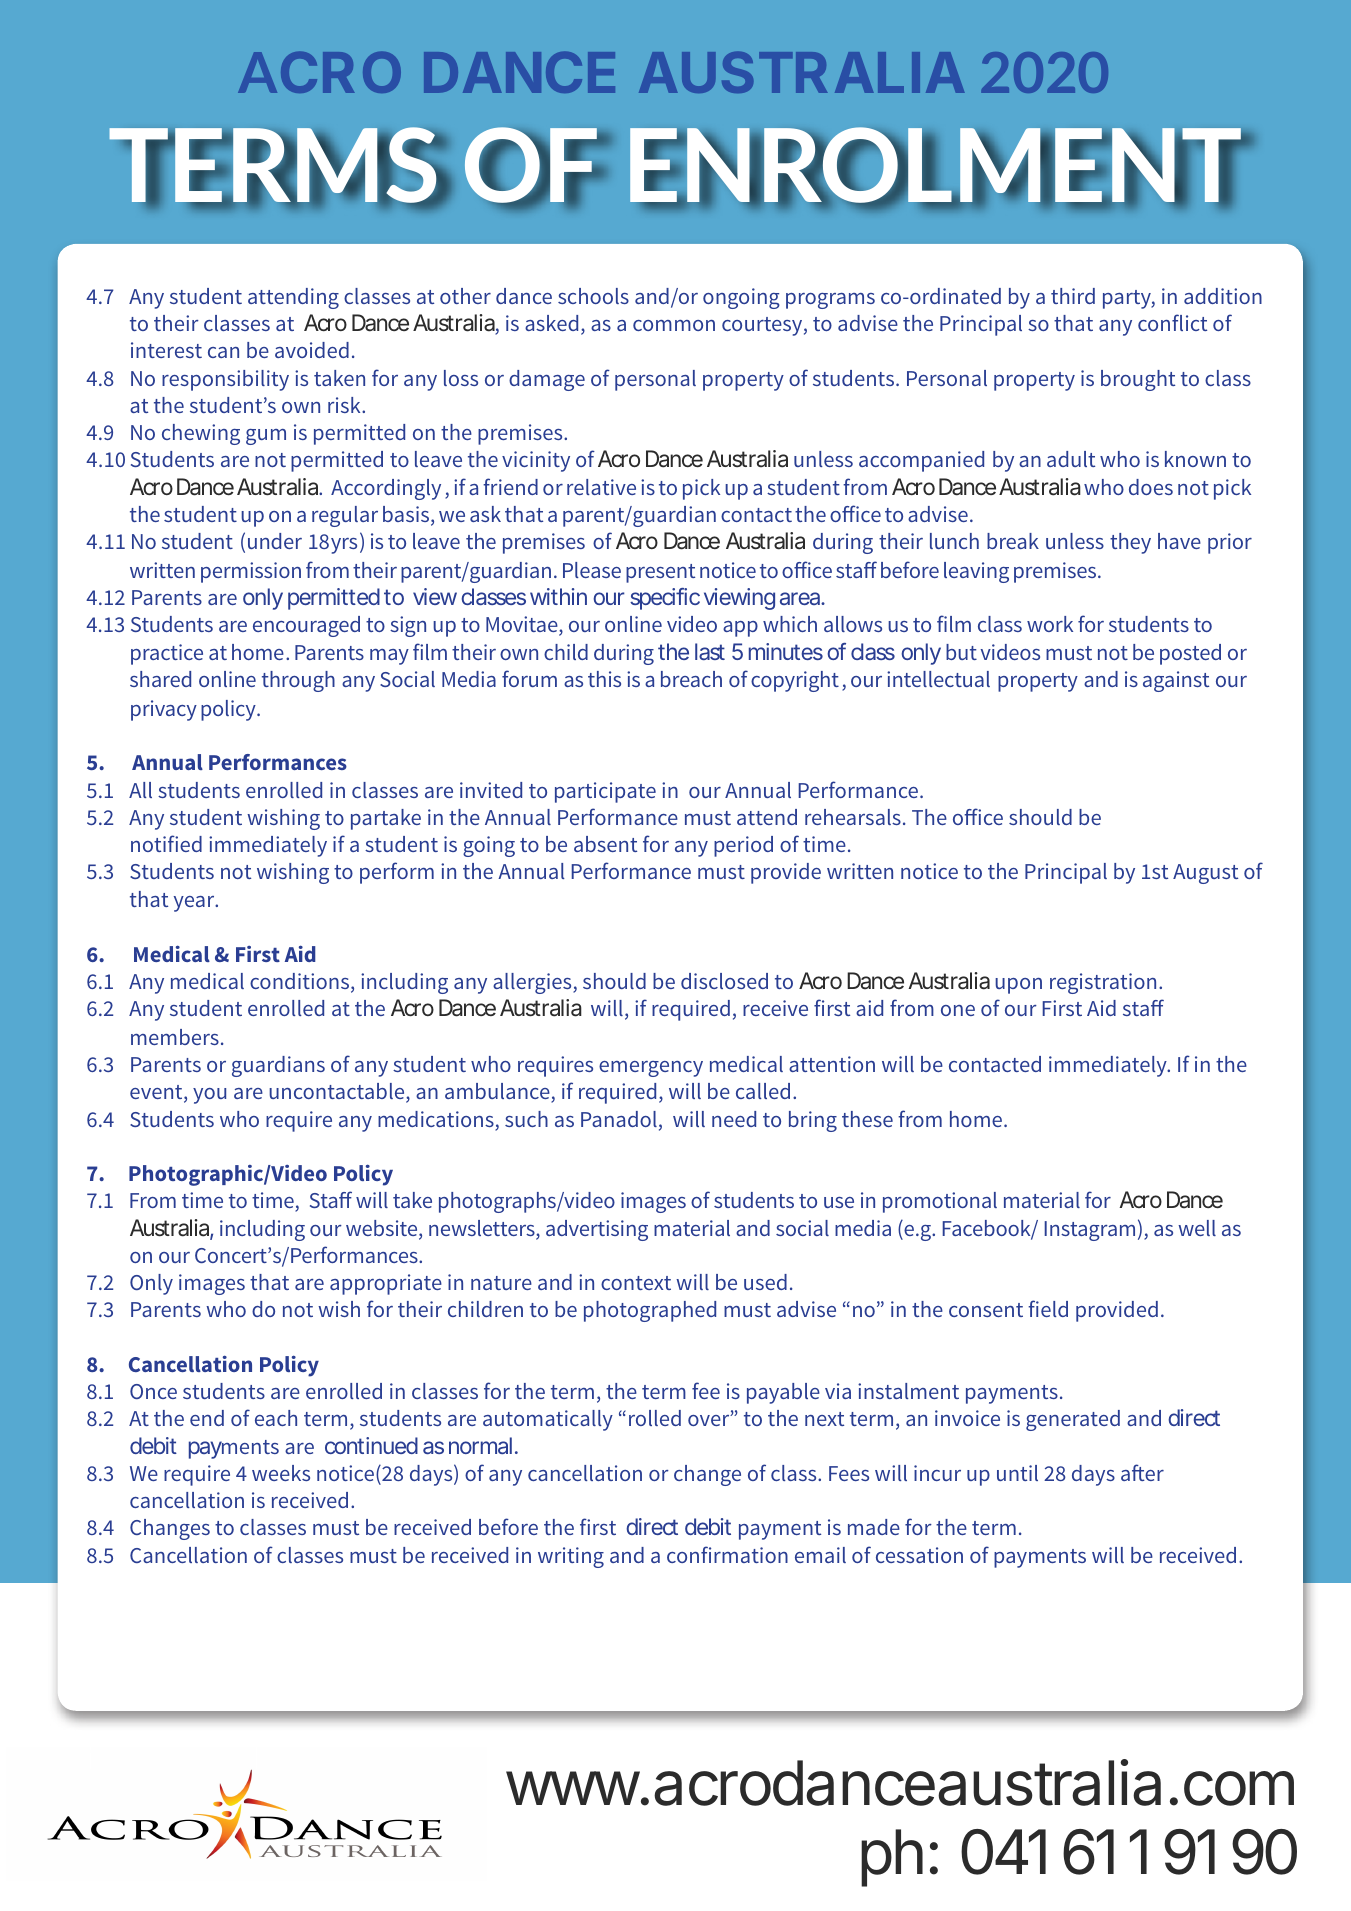  I want to click on weeks, so click(281, 1473).
